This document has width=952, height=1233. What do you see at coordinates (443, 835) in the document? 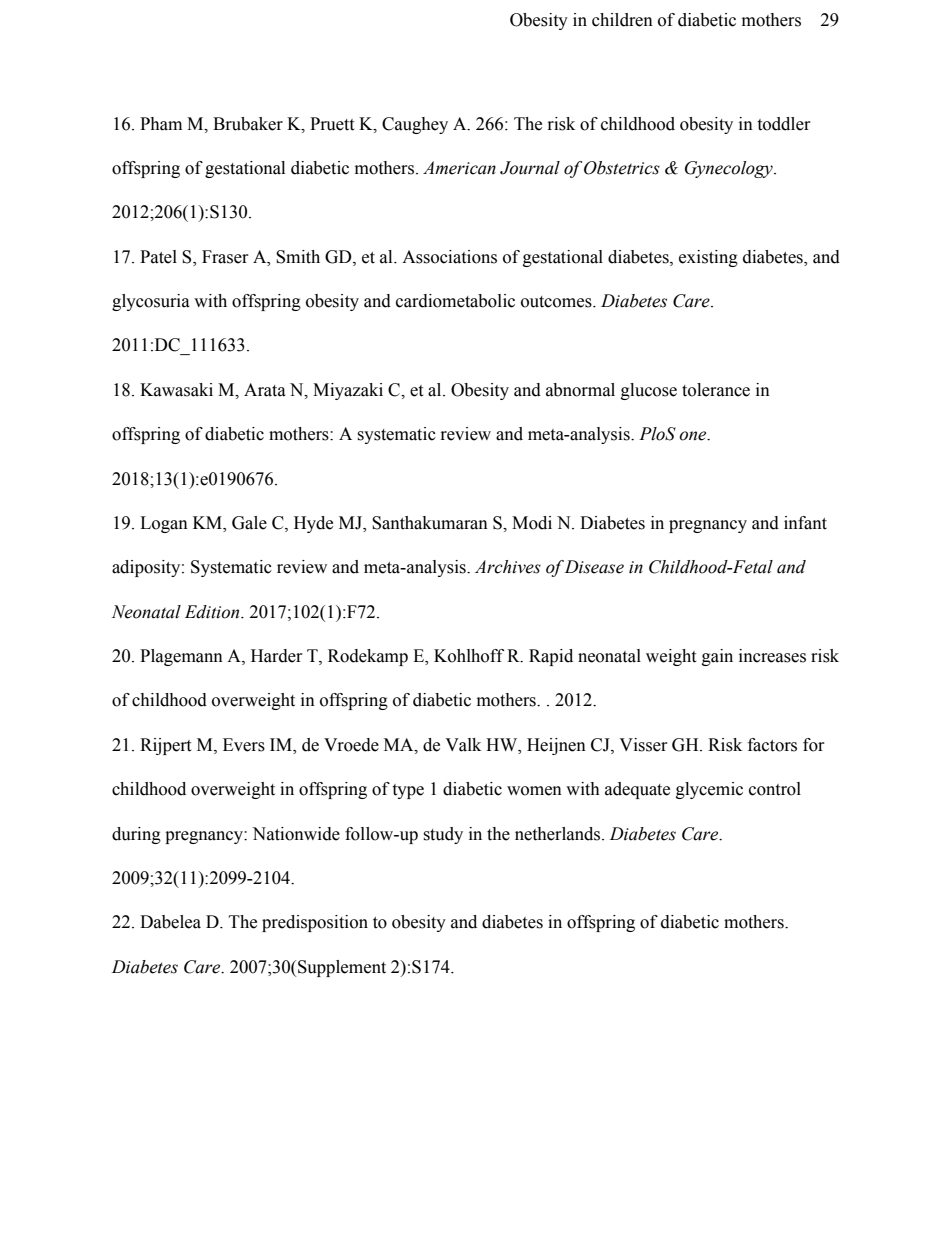
I see `study` at bounding box center [443, 835].
